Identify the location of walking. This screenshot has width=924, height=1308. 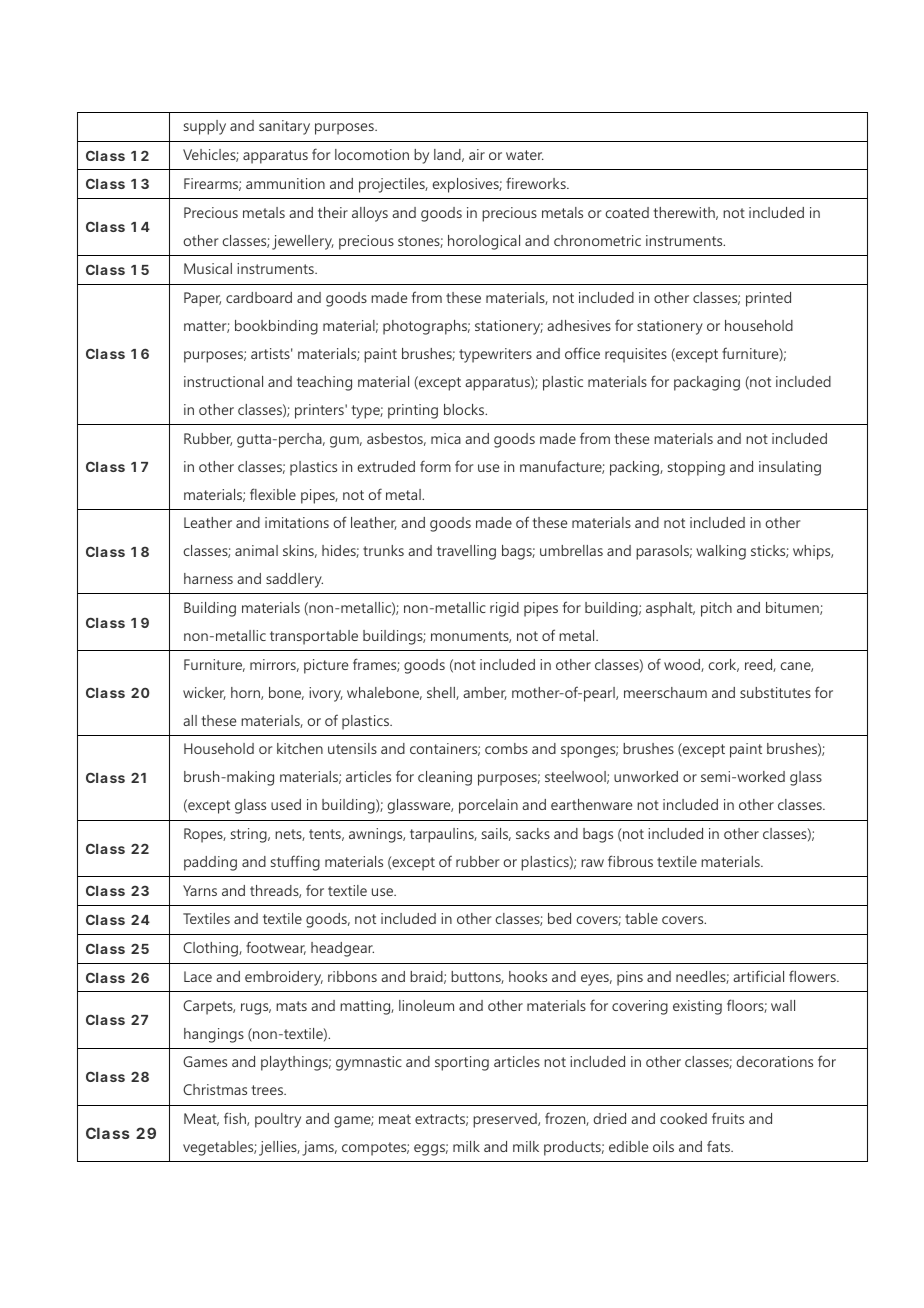
(721, 552).
